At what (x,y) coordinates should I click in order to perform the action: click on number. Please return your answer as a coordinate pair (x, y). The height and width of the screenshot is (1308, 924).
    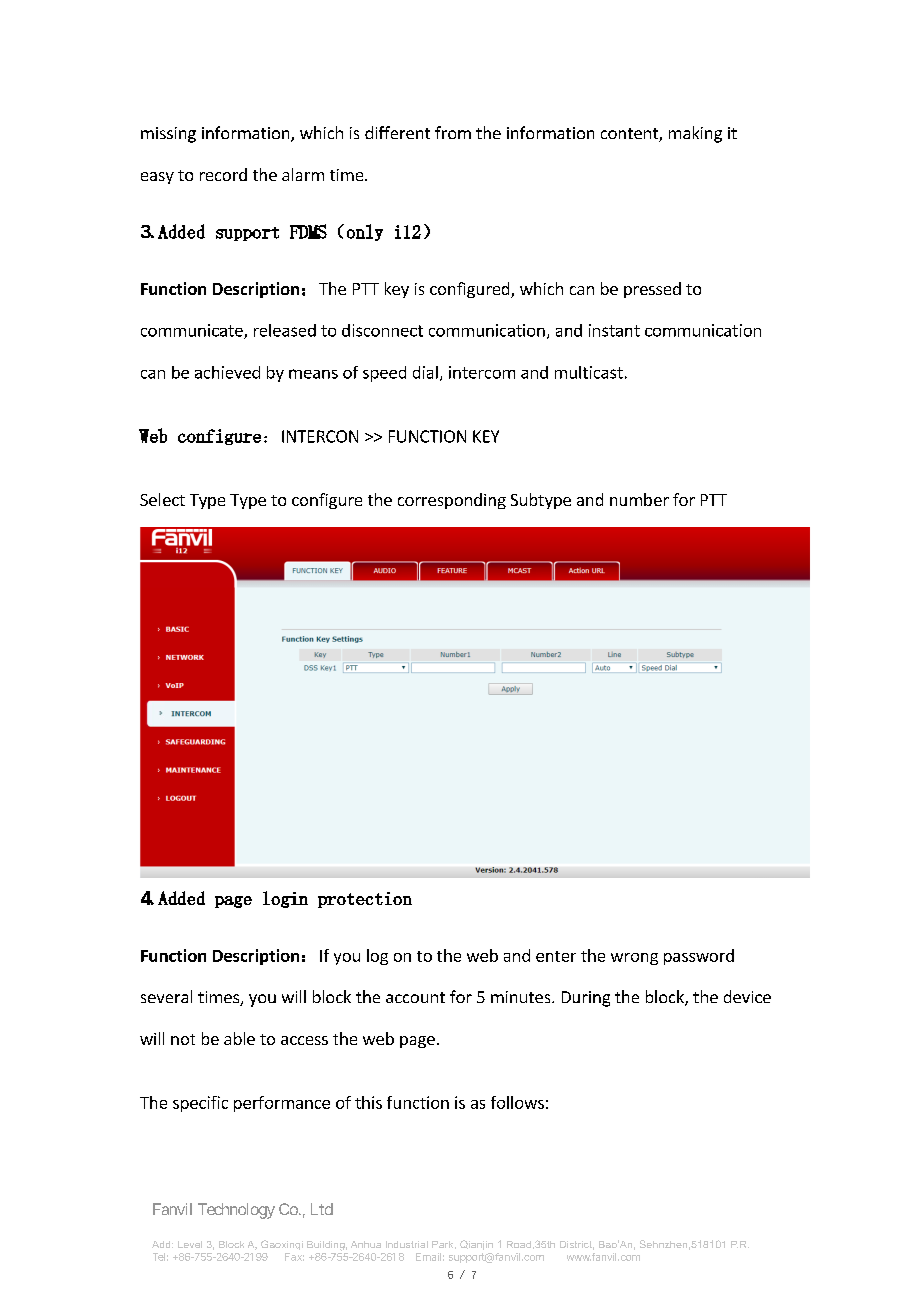
    Looking at the image, I should click on (639, 499).
